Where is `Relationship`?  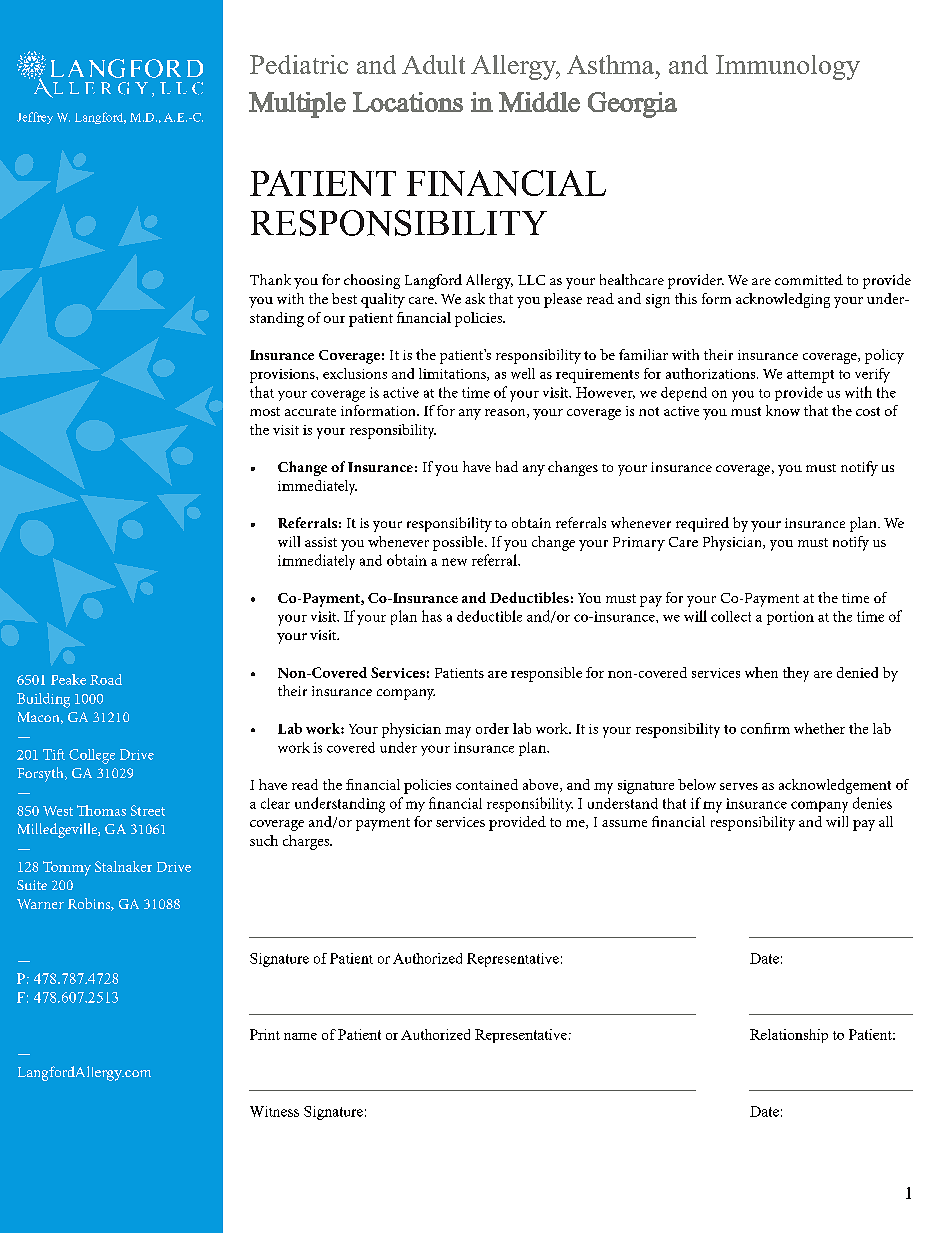 Relationship is located at coordinates (789, 1036).
